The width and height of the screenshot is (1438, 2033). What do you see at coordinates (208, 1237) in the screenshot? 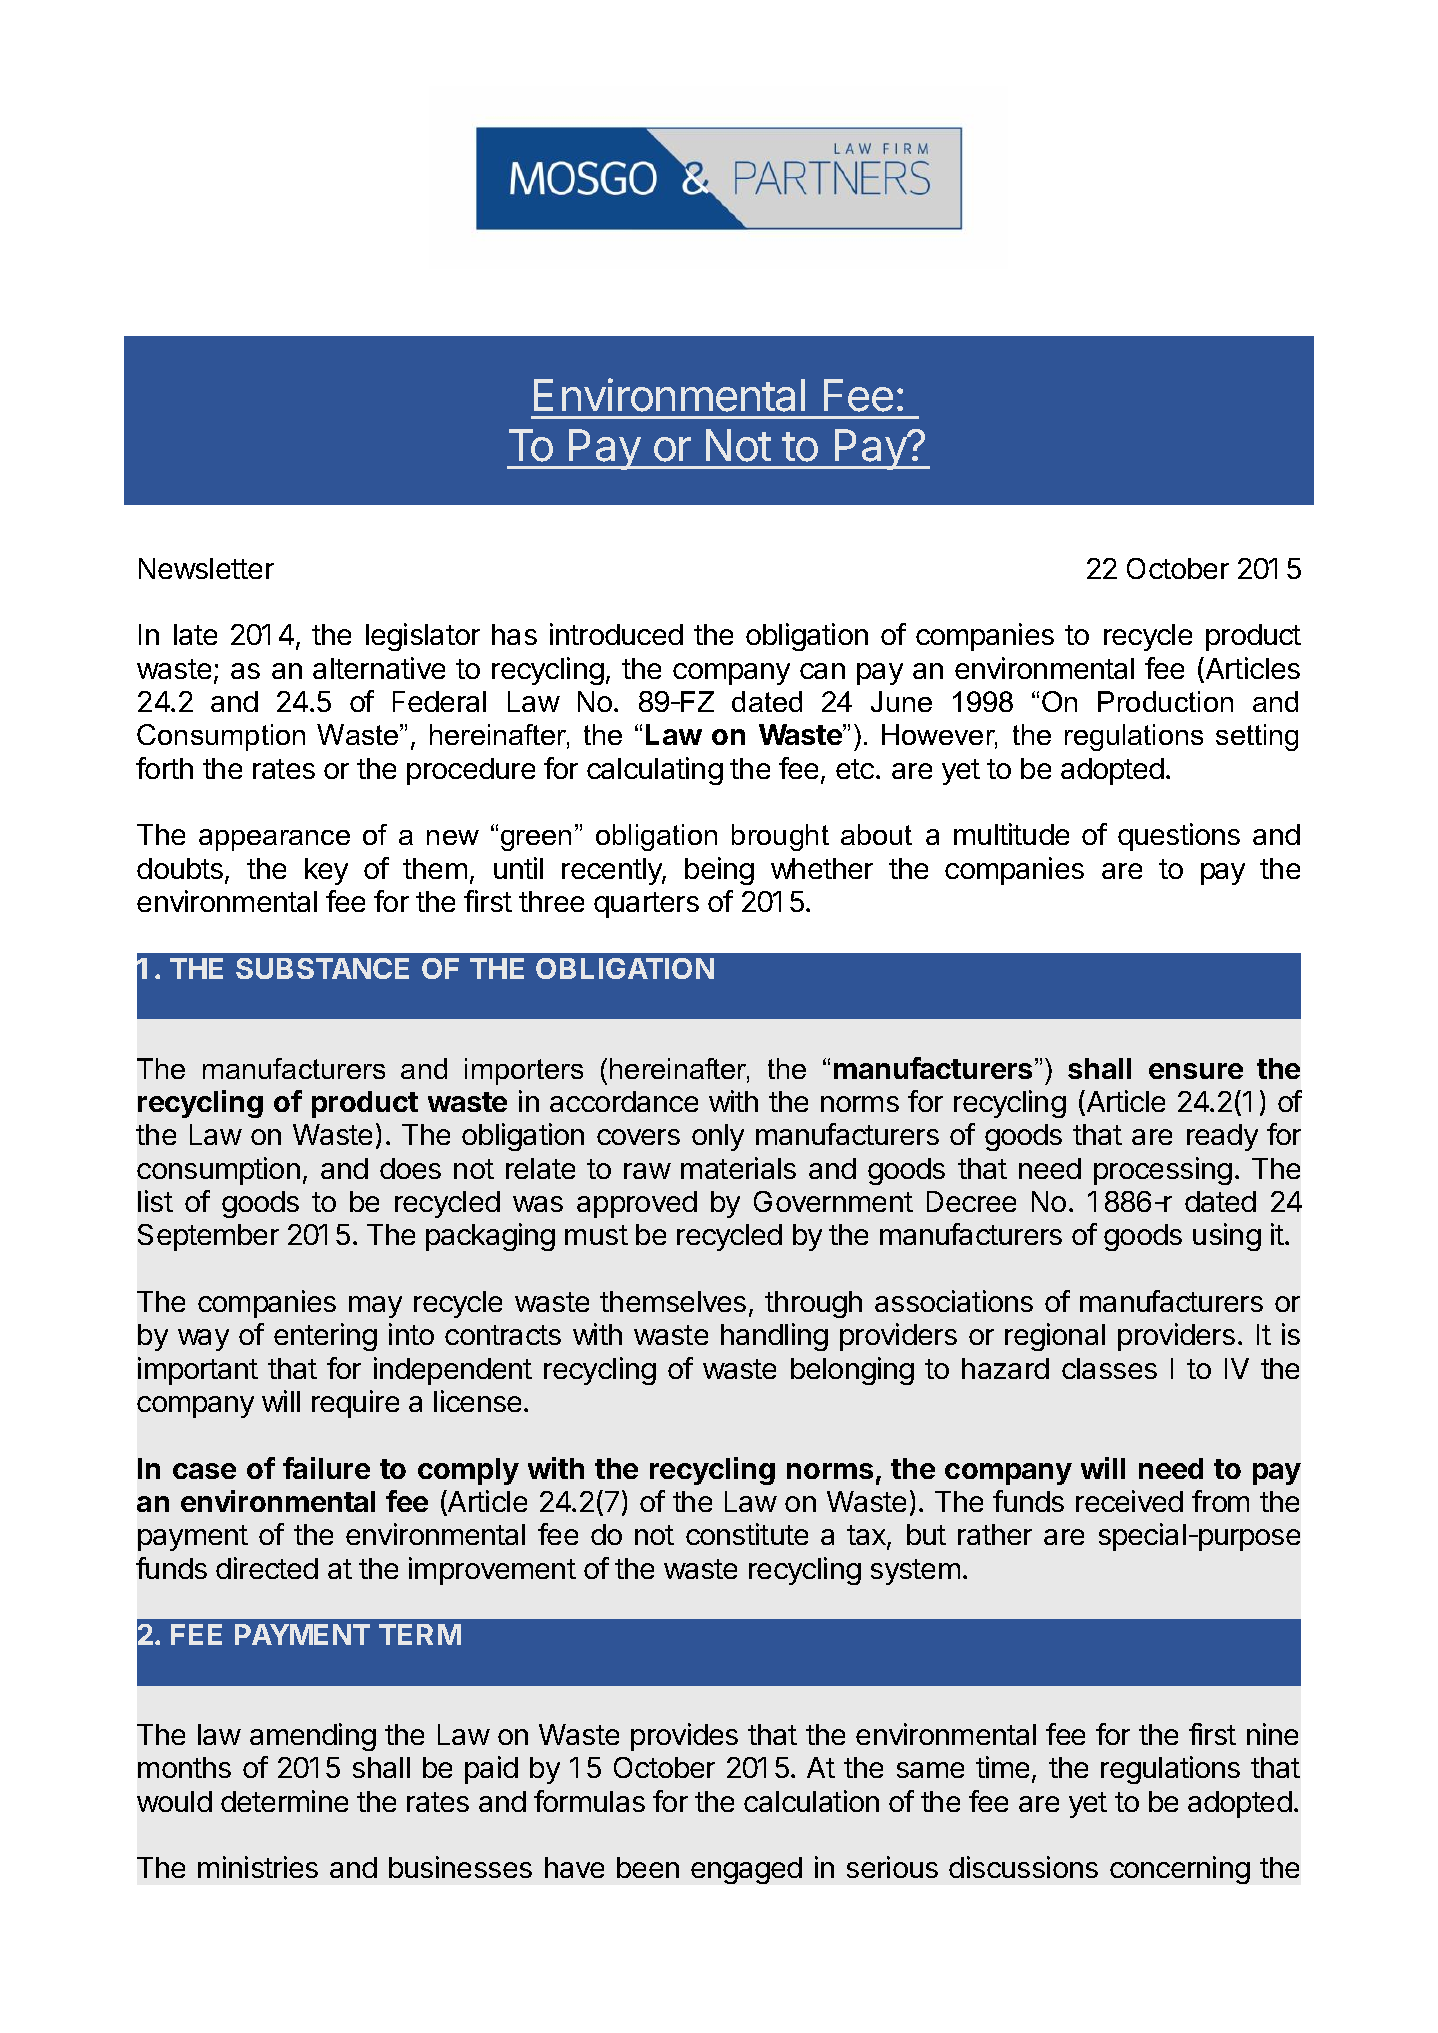
I see `September` at bounding box center [208, 1237].
